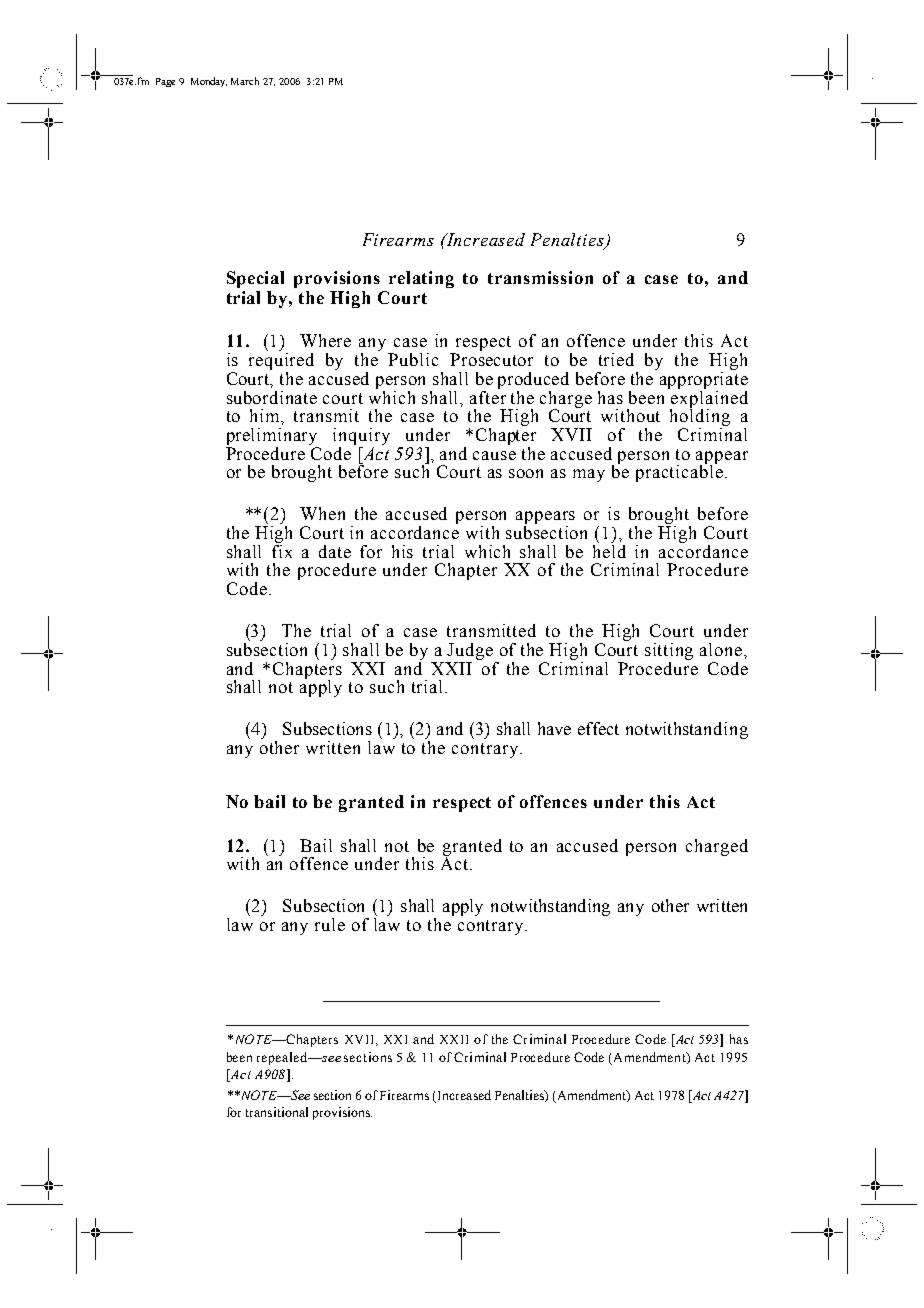 Image resolution: width=924 pixels, height=1308 pixels. I want to click on fix, so click(282, 550).
